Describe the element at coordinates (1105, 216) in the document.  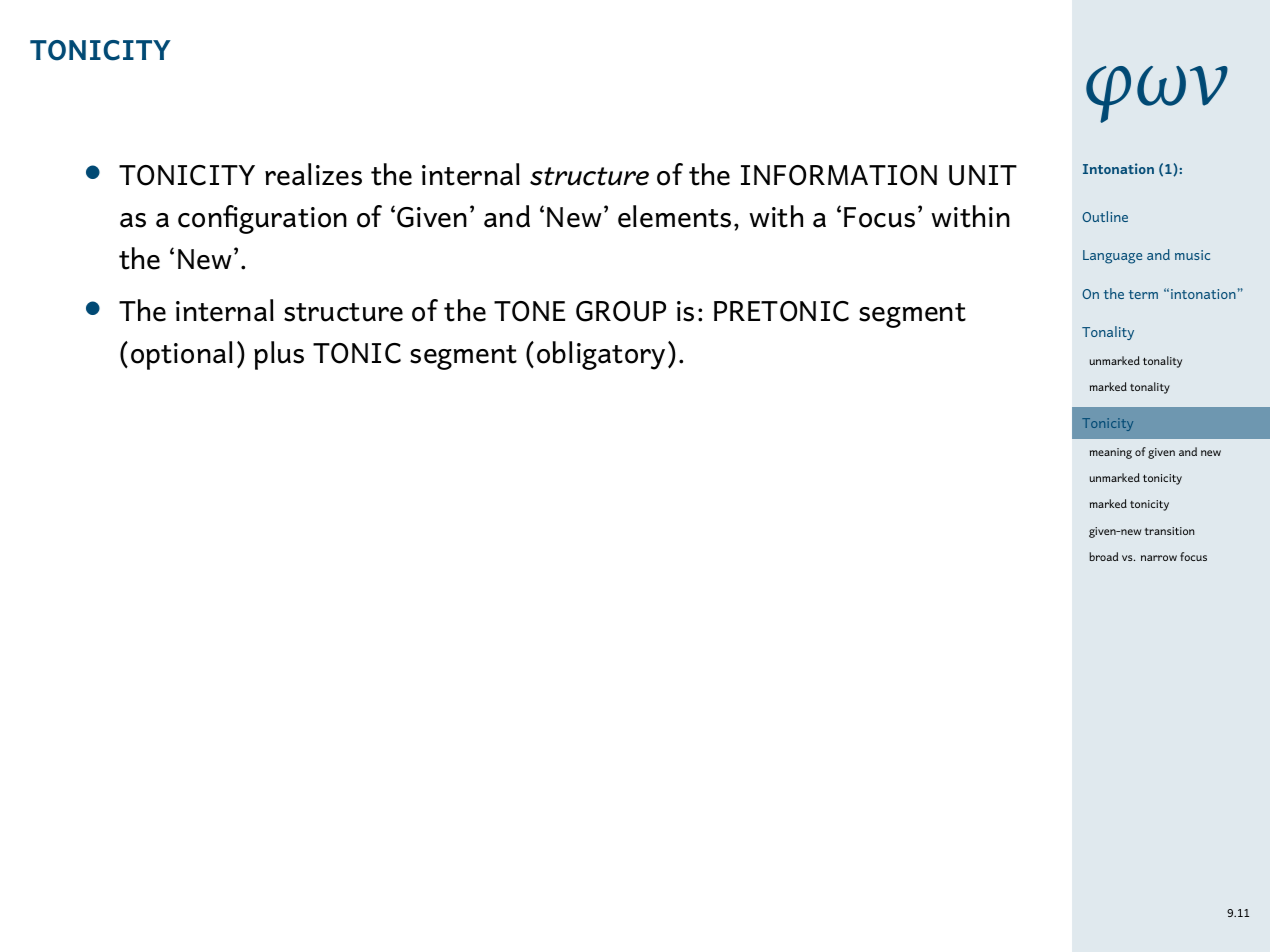
I see `Outline` at that location.
